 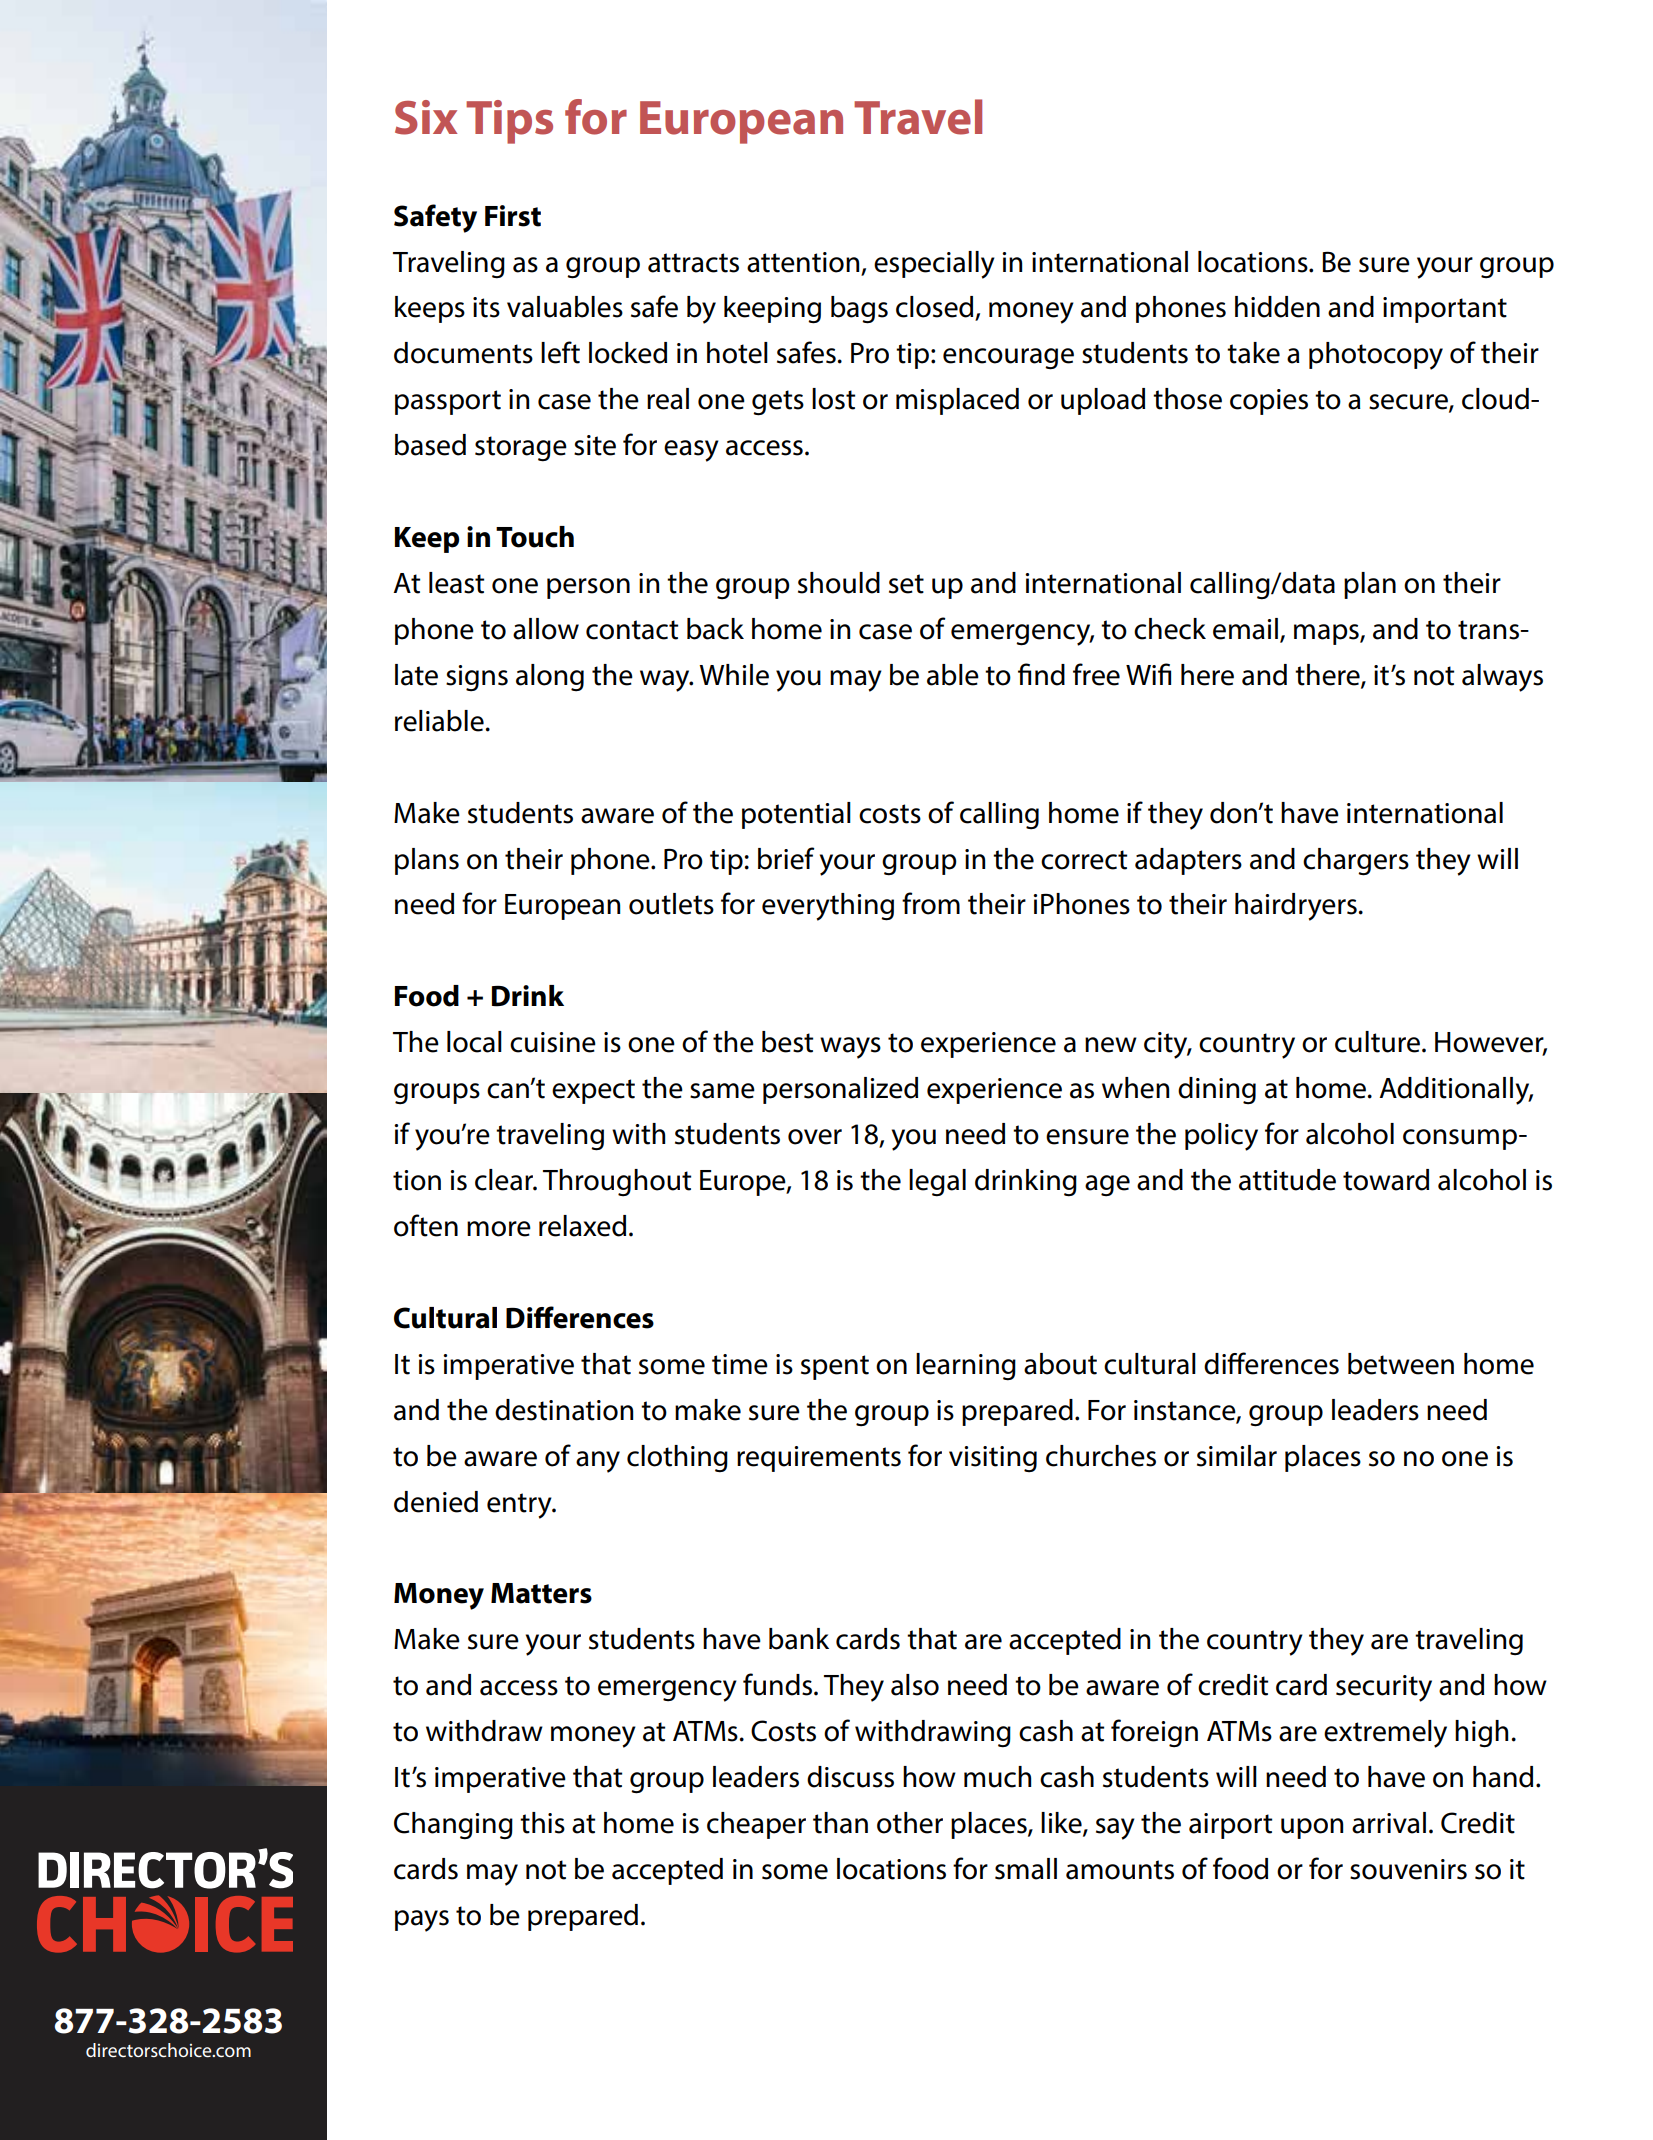 What do you see at coordinates (1445, 310) in the document?
I see `important` at bounding box center [1445, 310].
